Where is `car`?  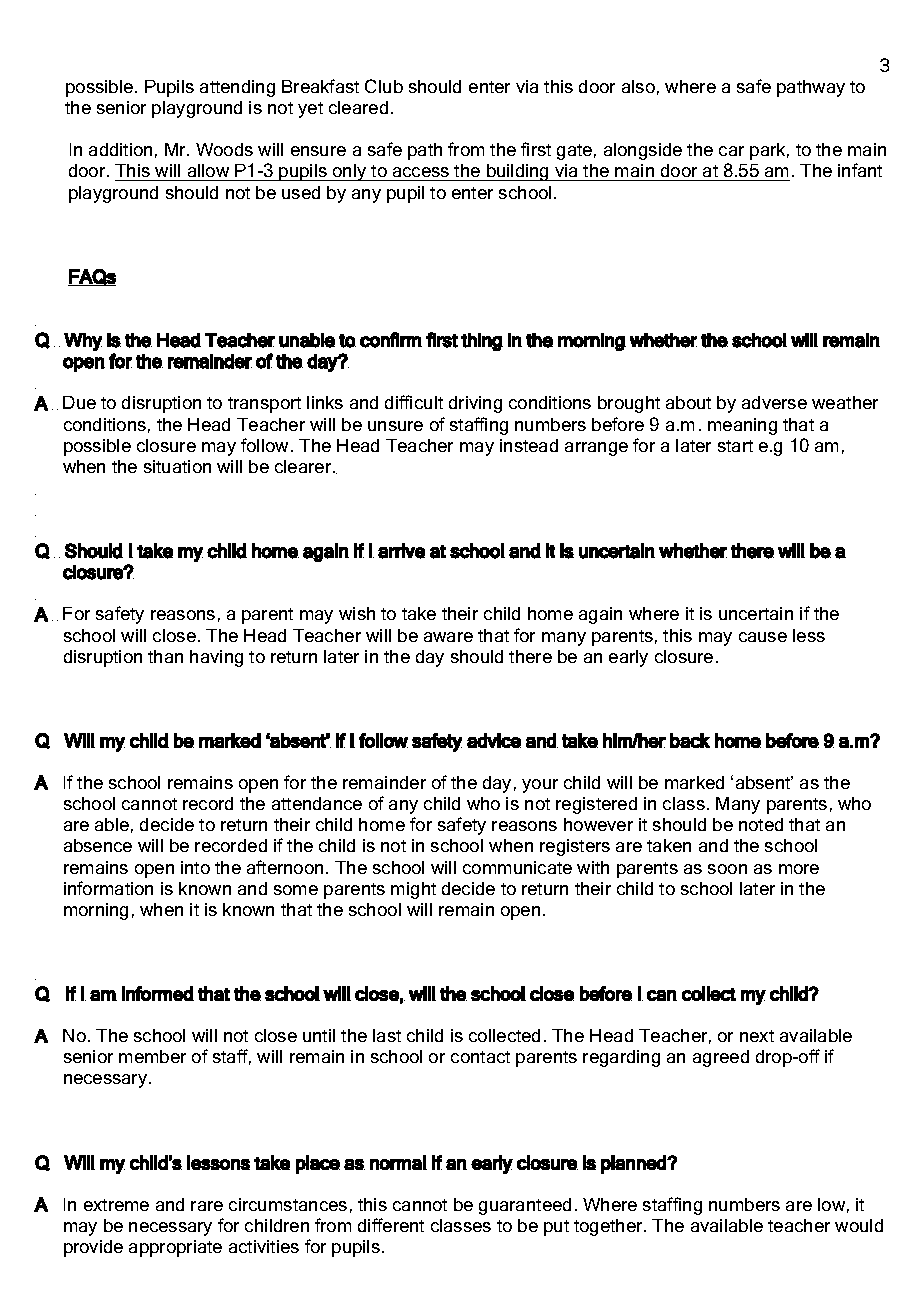
car is located at coordinates (731, 151).
